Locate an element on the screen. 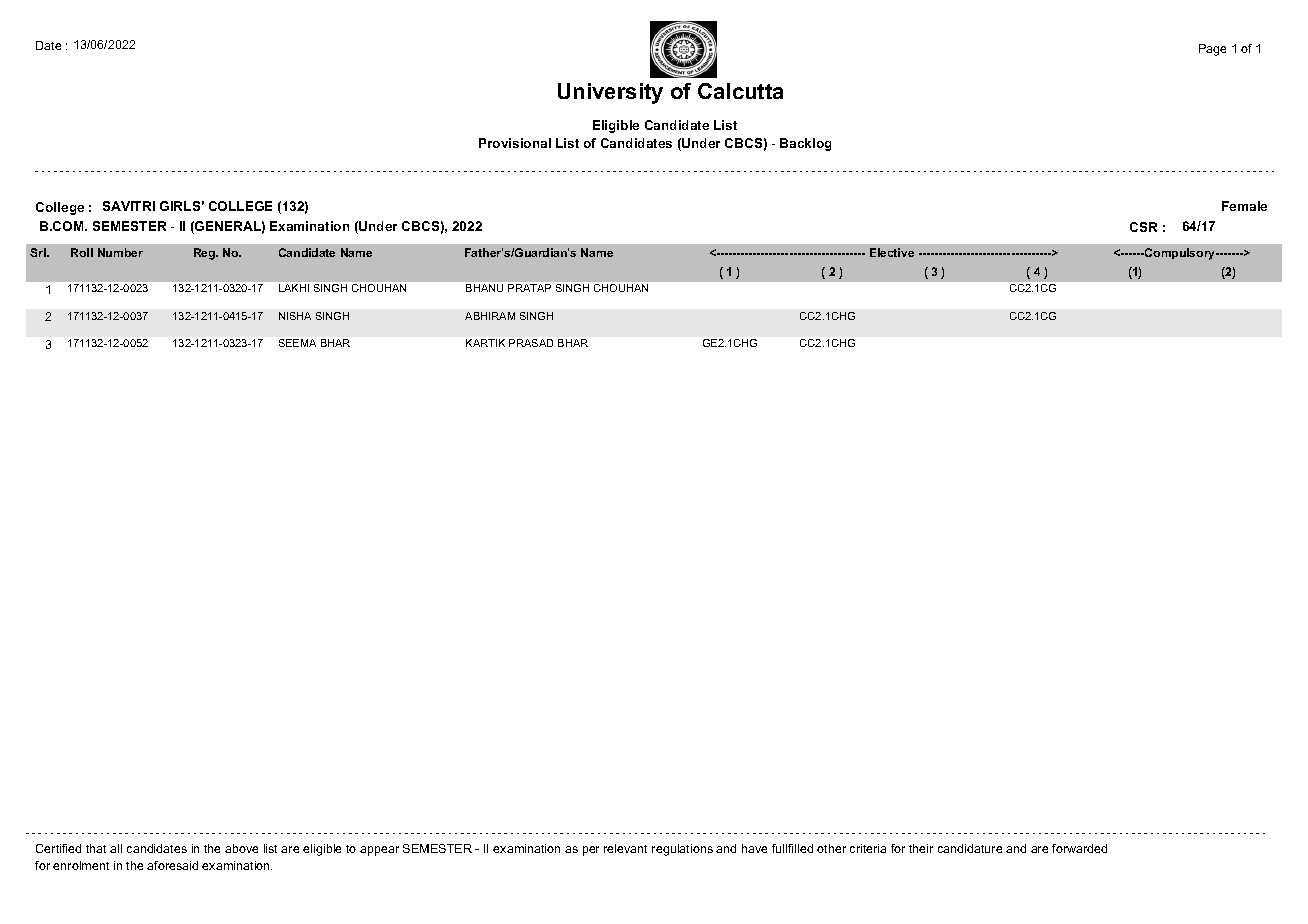 The height and width of the screenshot is (924, 1308). SEEMA is located at coordinates (297, 343).
